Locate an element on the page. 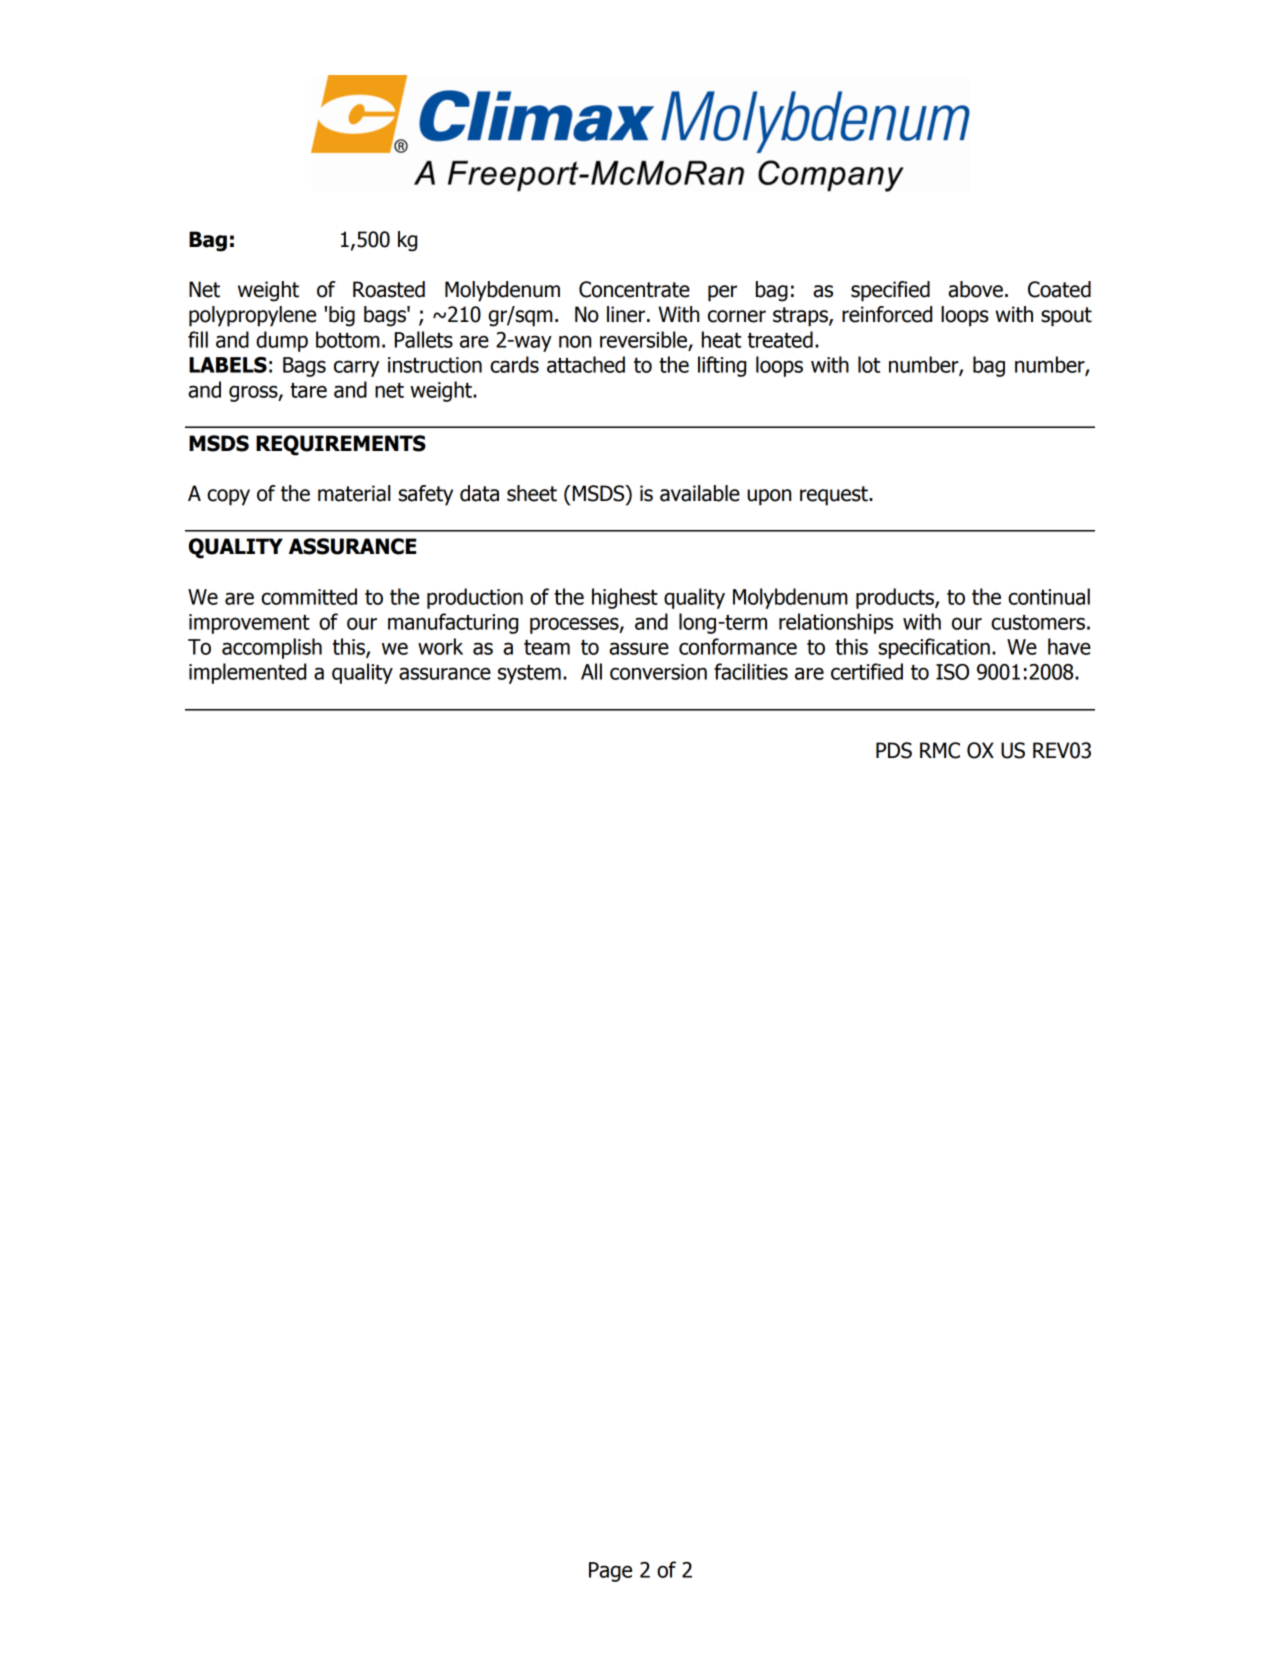 This image has width=1280, height=1657. conversion is located at coordinates (658, 672).
